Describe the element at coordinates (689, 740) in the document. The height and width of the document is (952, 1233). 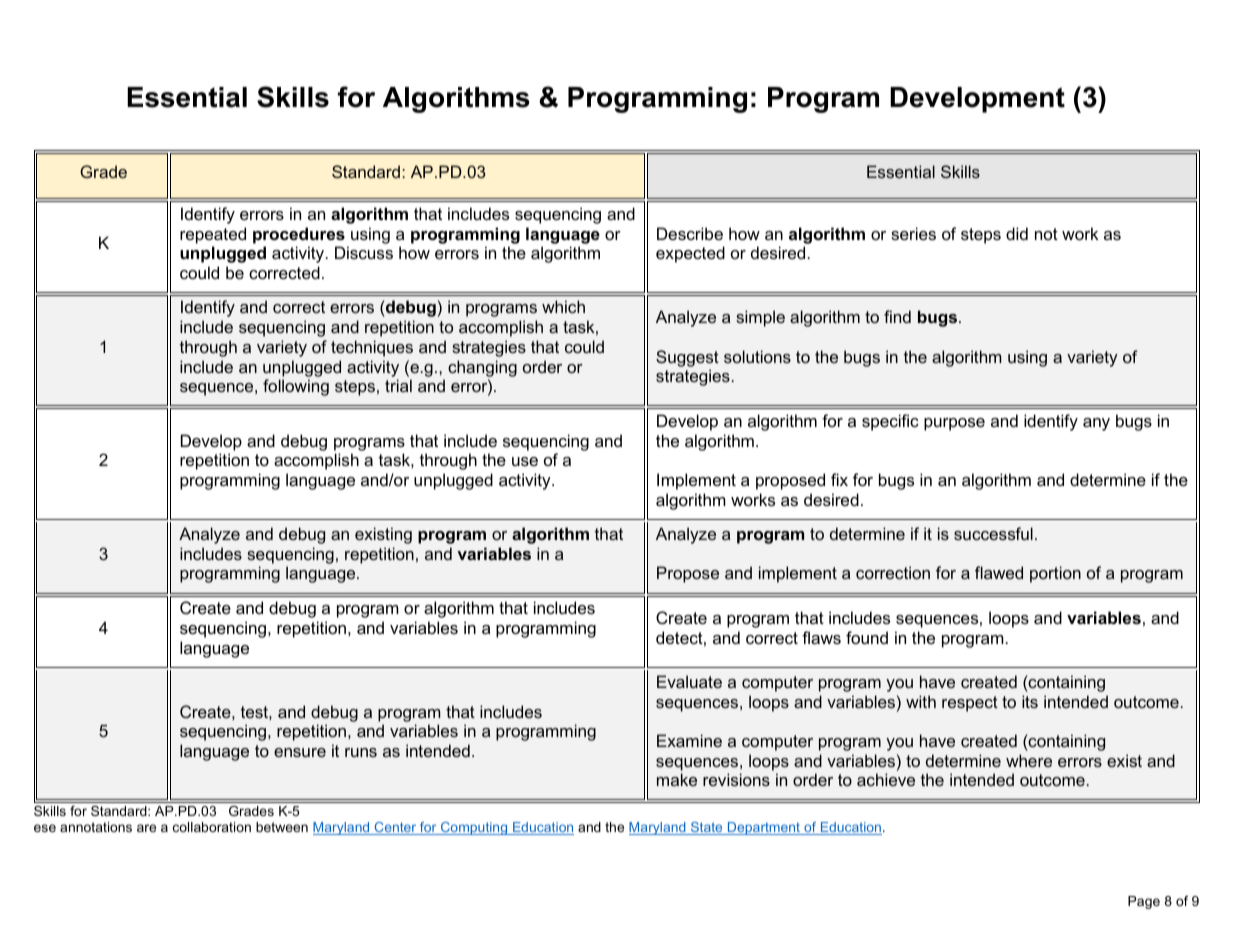
I see `Examine` at that location.
